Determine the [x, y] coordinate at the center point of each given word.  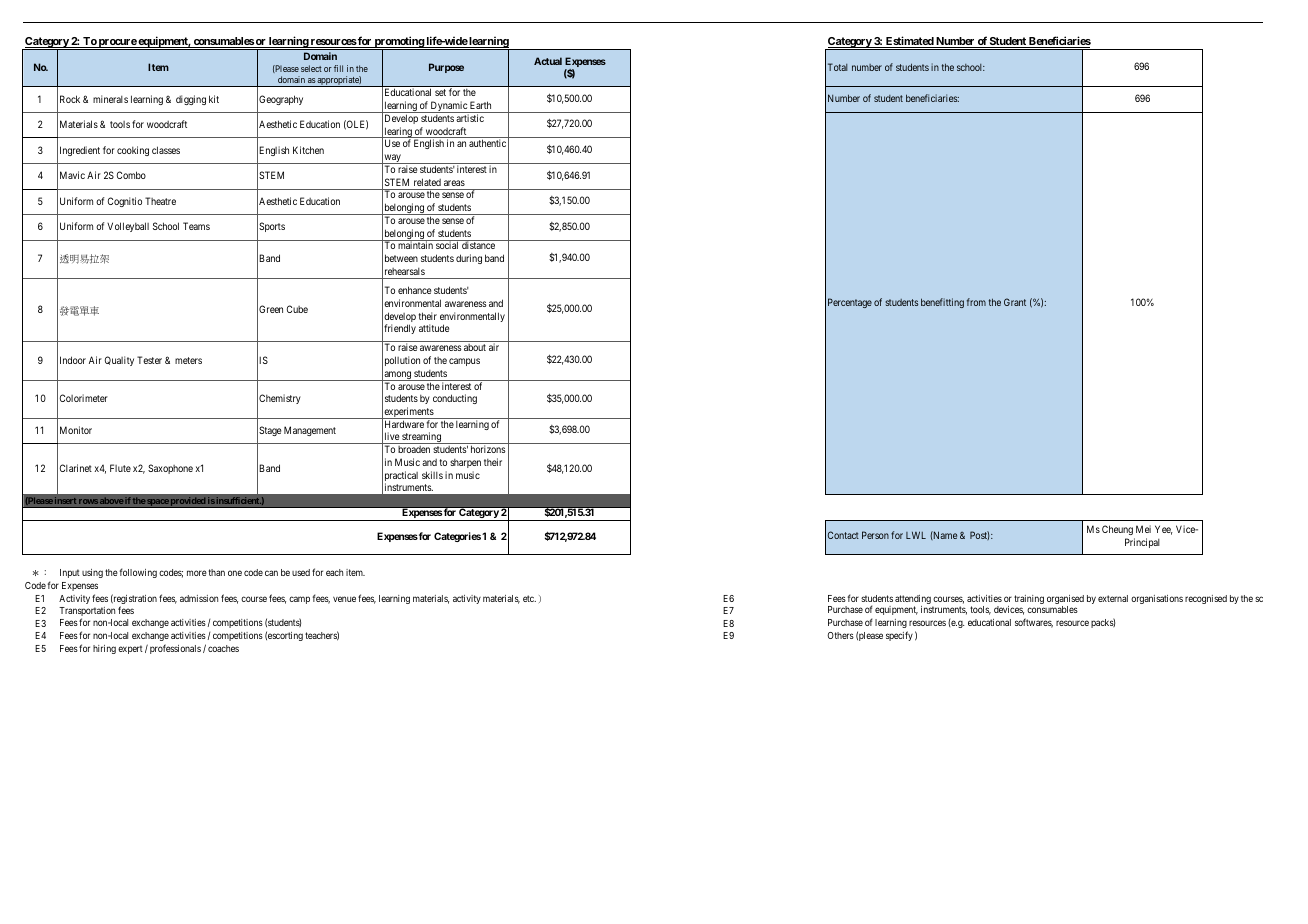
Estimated [909, 42]
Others [840, 635]
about [475, 347]
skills [432, 475]
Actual [548, 61]
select [311, 68]
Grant [1015, 302]
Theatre [160, 201]
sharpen [465, 463]
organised [1065, 601]
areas [454, 183]
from [976, 302]
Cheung [1117, 530]
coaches [223, 648]
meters [188, 360]
